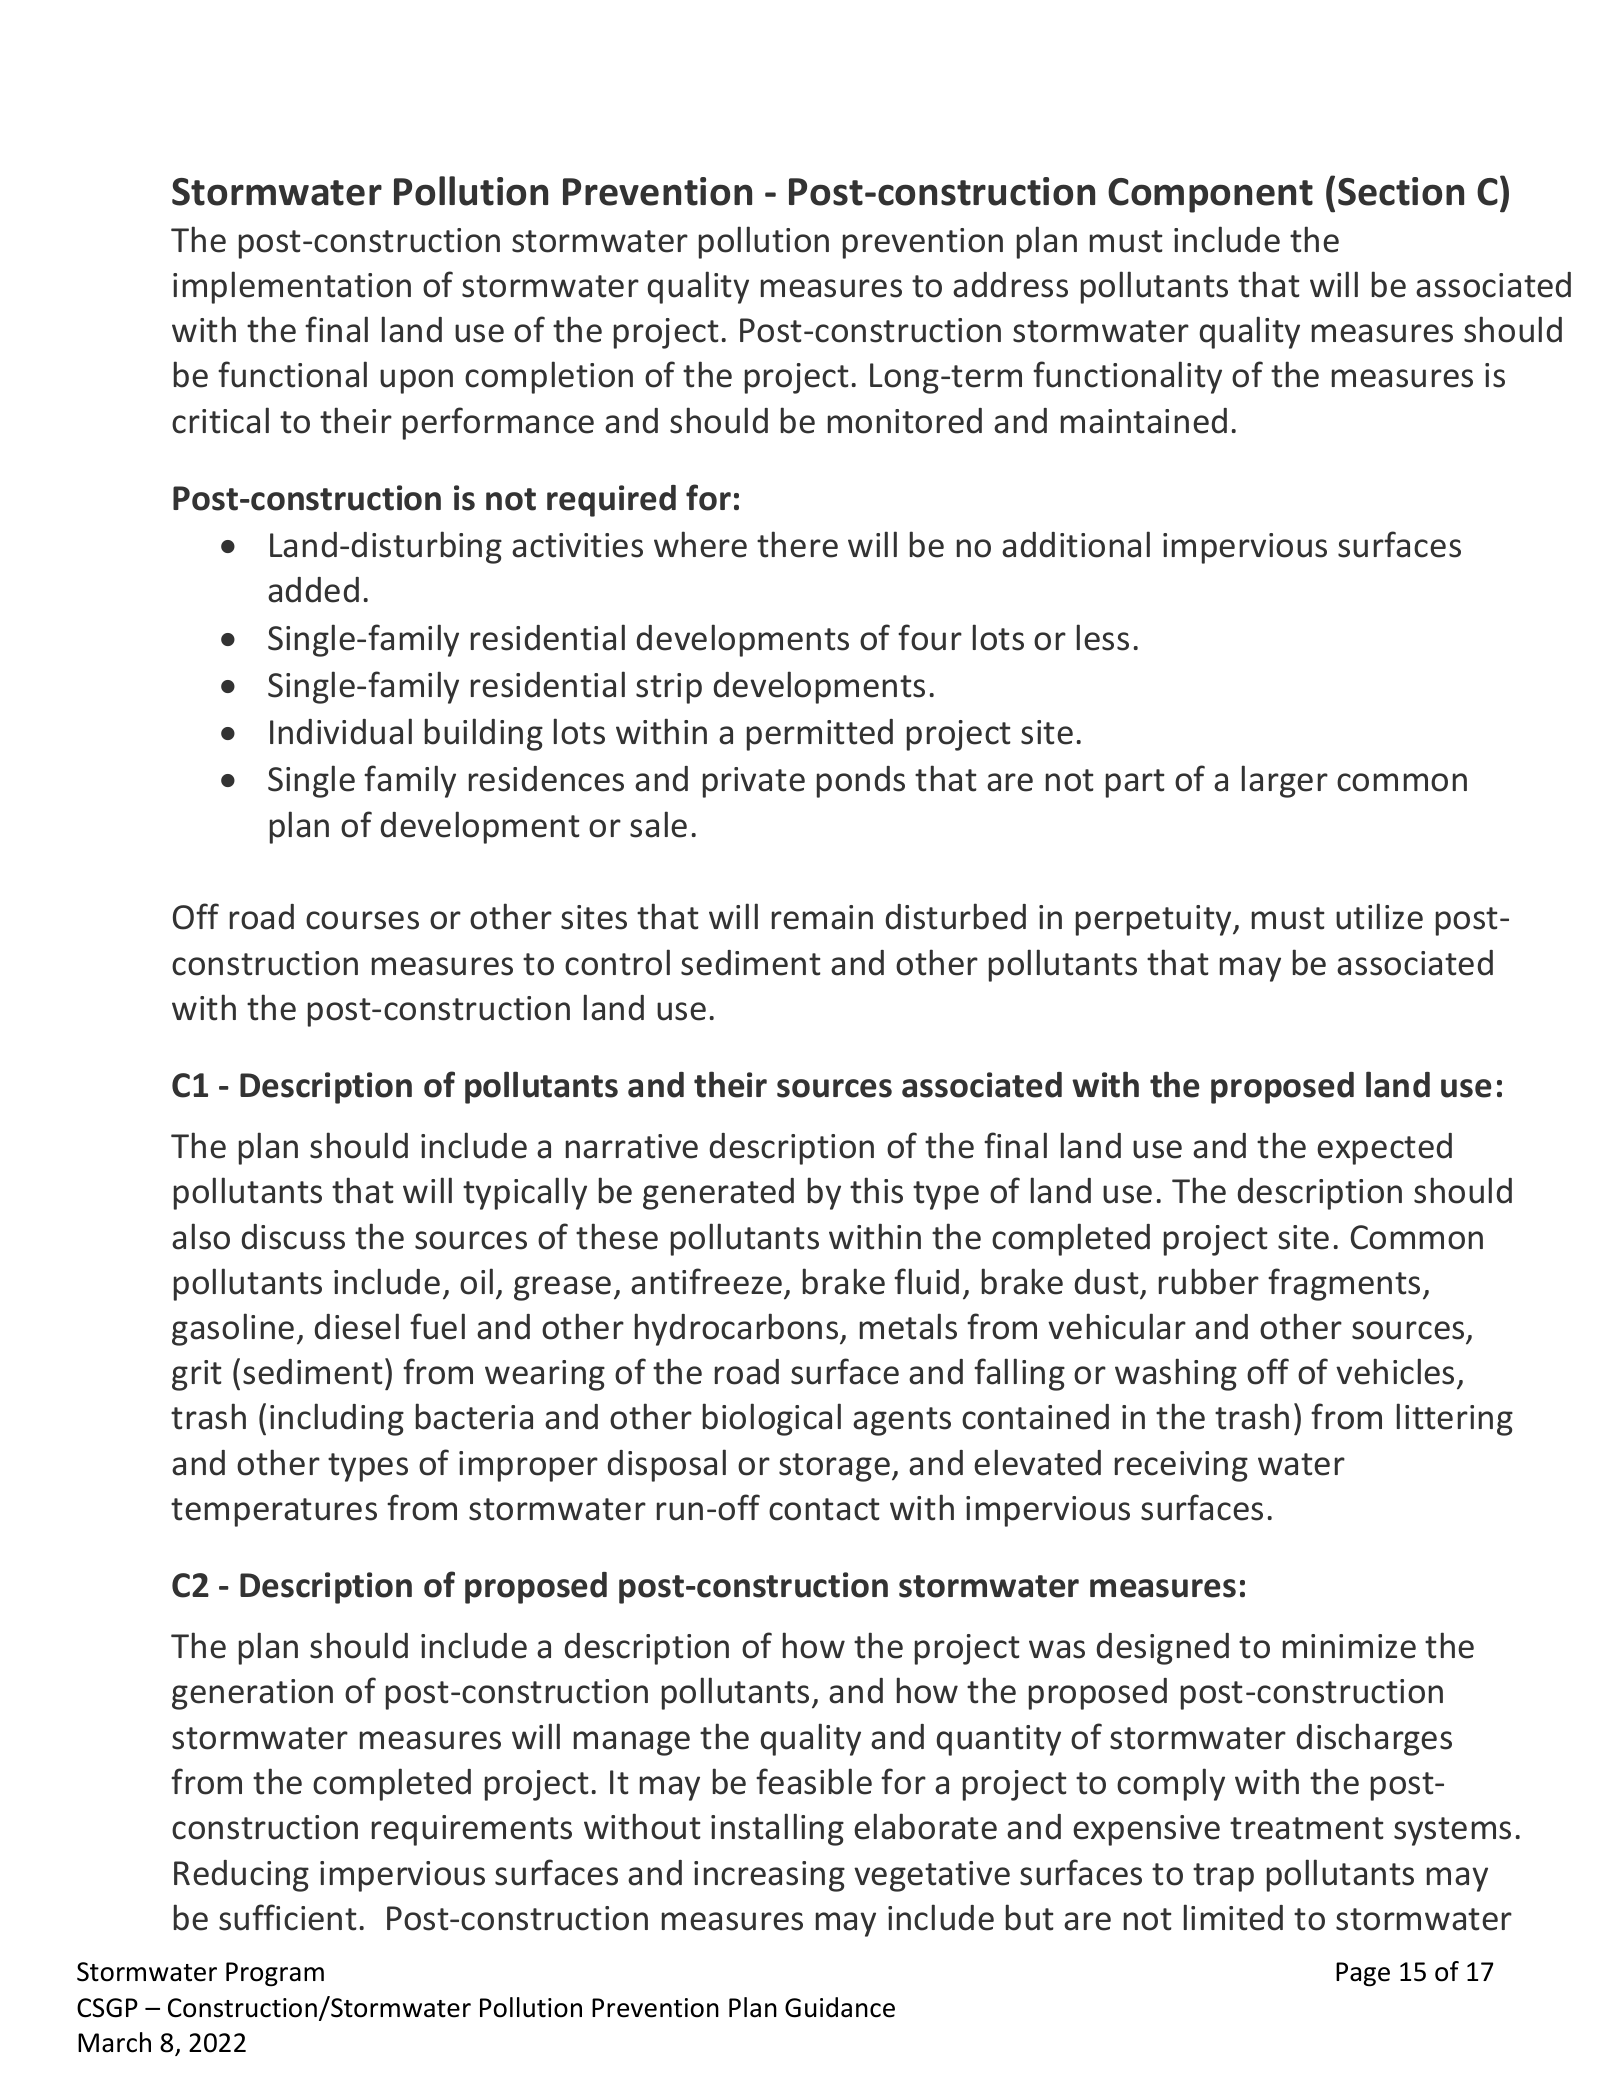 This screenshot has width=1621, height=2097. I want to click on minimize, so click(1349, 1646).
